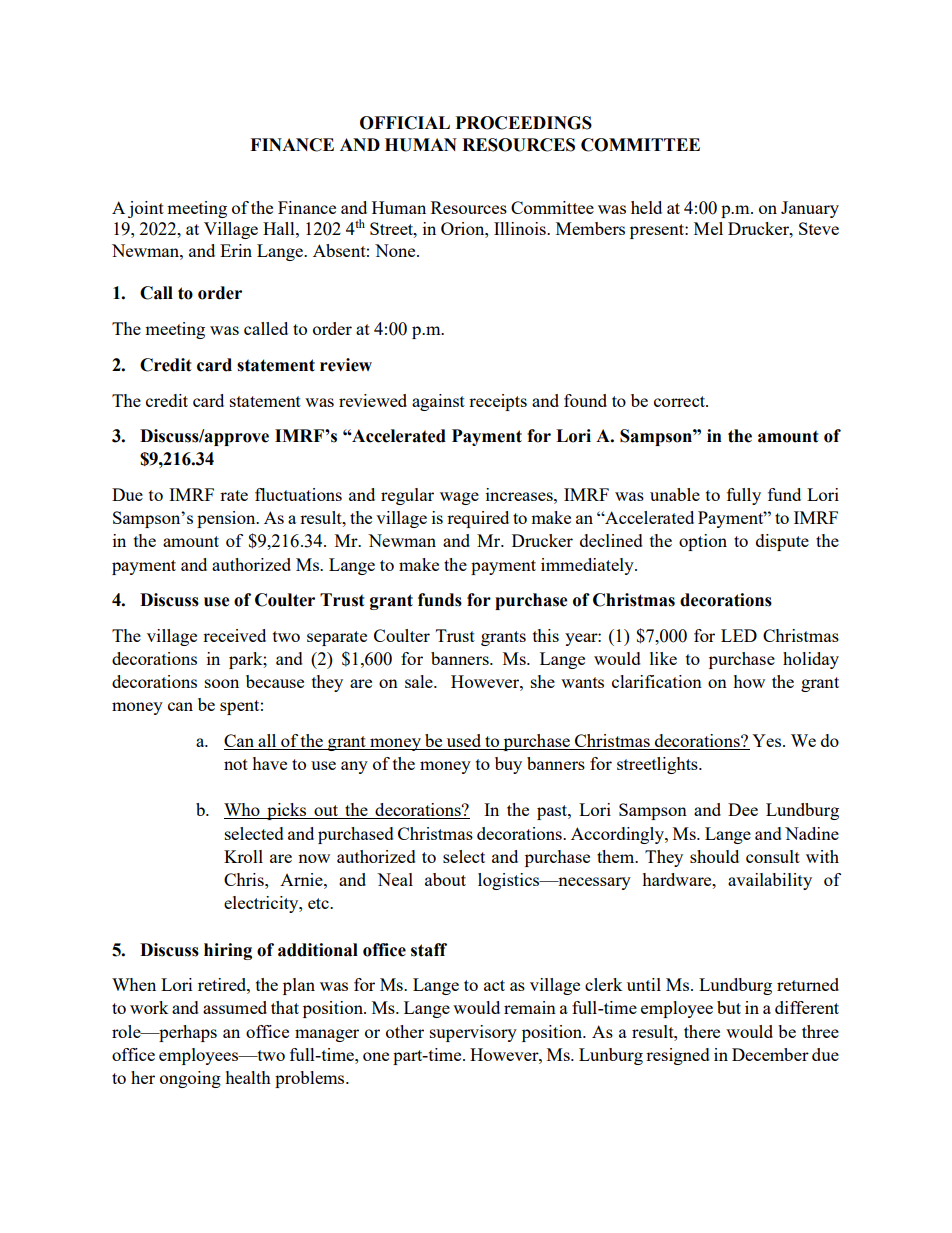 The image size is (952, 1233). What do you see at coordinates (681, 401) in the document?
I see `correct` at bounding box center [681, 401].
